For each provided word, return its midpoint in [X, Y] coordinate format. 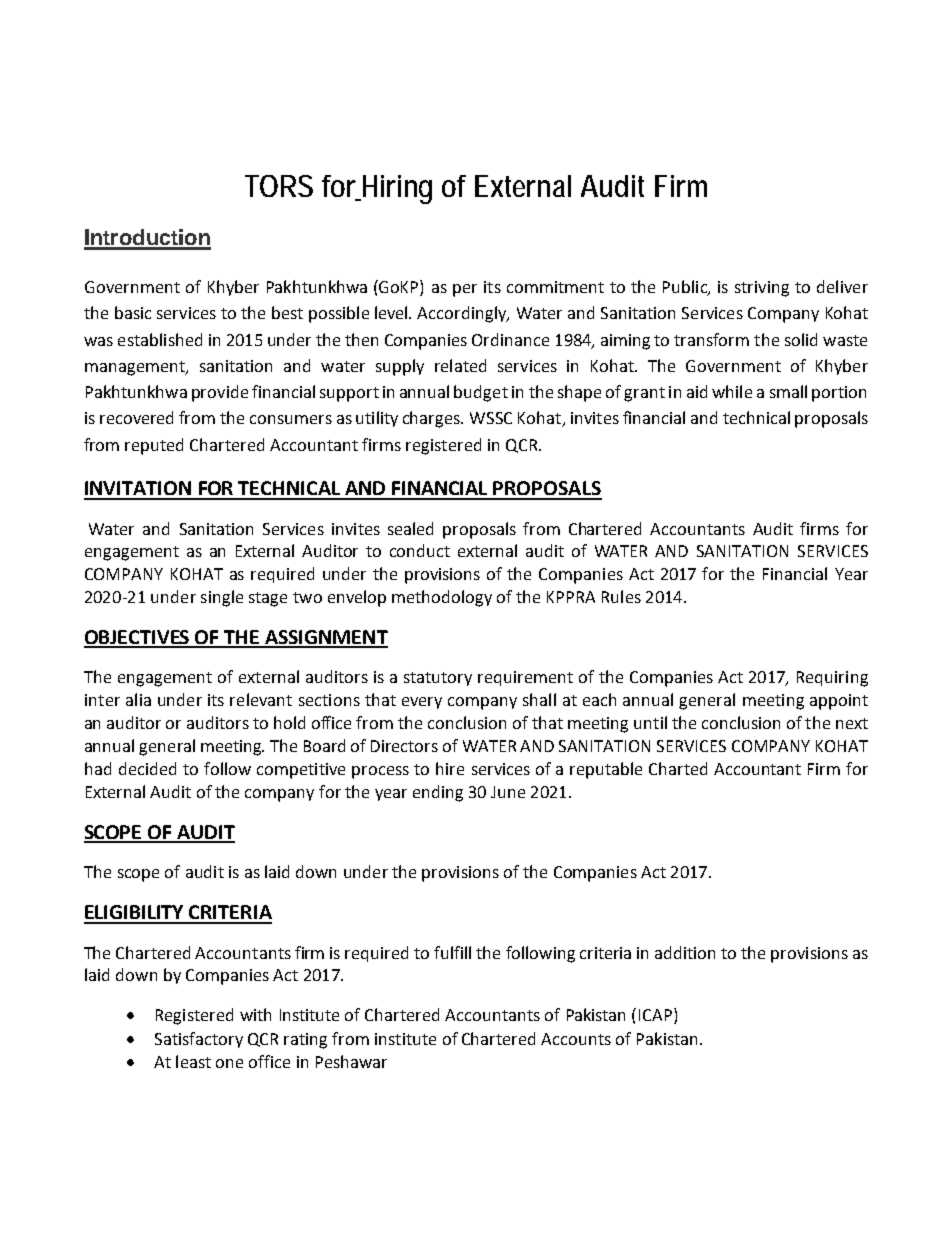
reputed [154, 446]
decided [147, 768]
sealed [410, 528]
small [788, 391]
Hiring [396, 189]
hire [450, 768]
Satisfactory [199, 1040]
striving [762, 289]
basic [133, 312]
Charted [678, 768]
